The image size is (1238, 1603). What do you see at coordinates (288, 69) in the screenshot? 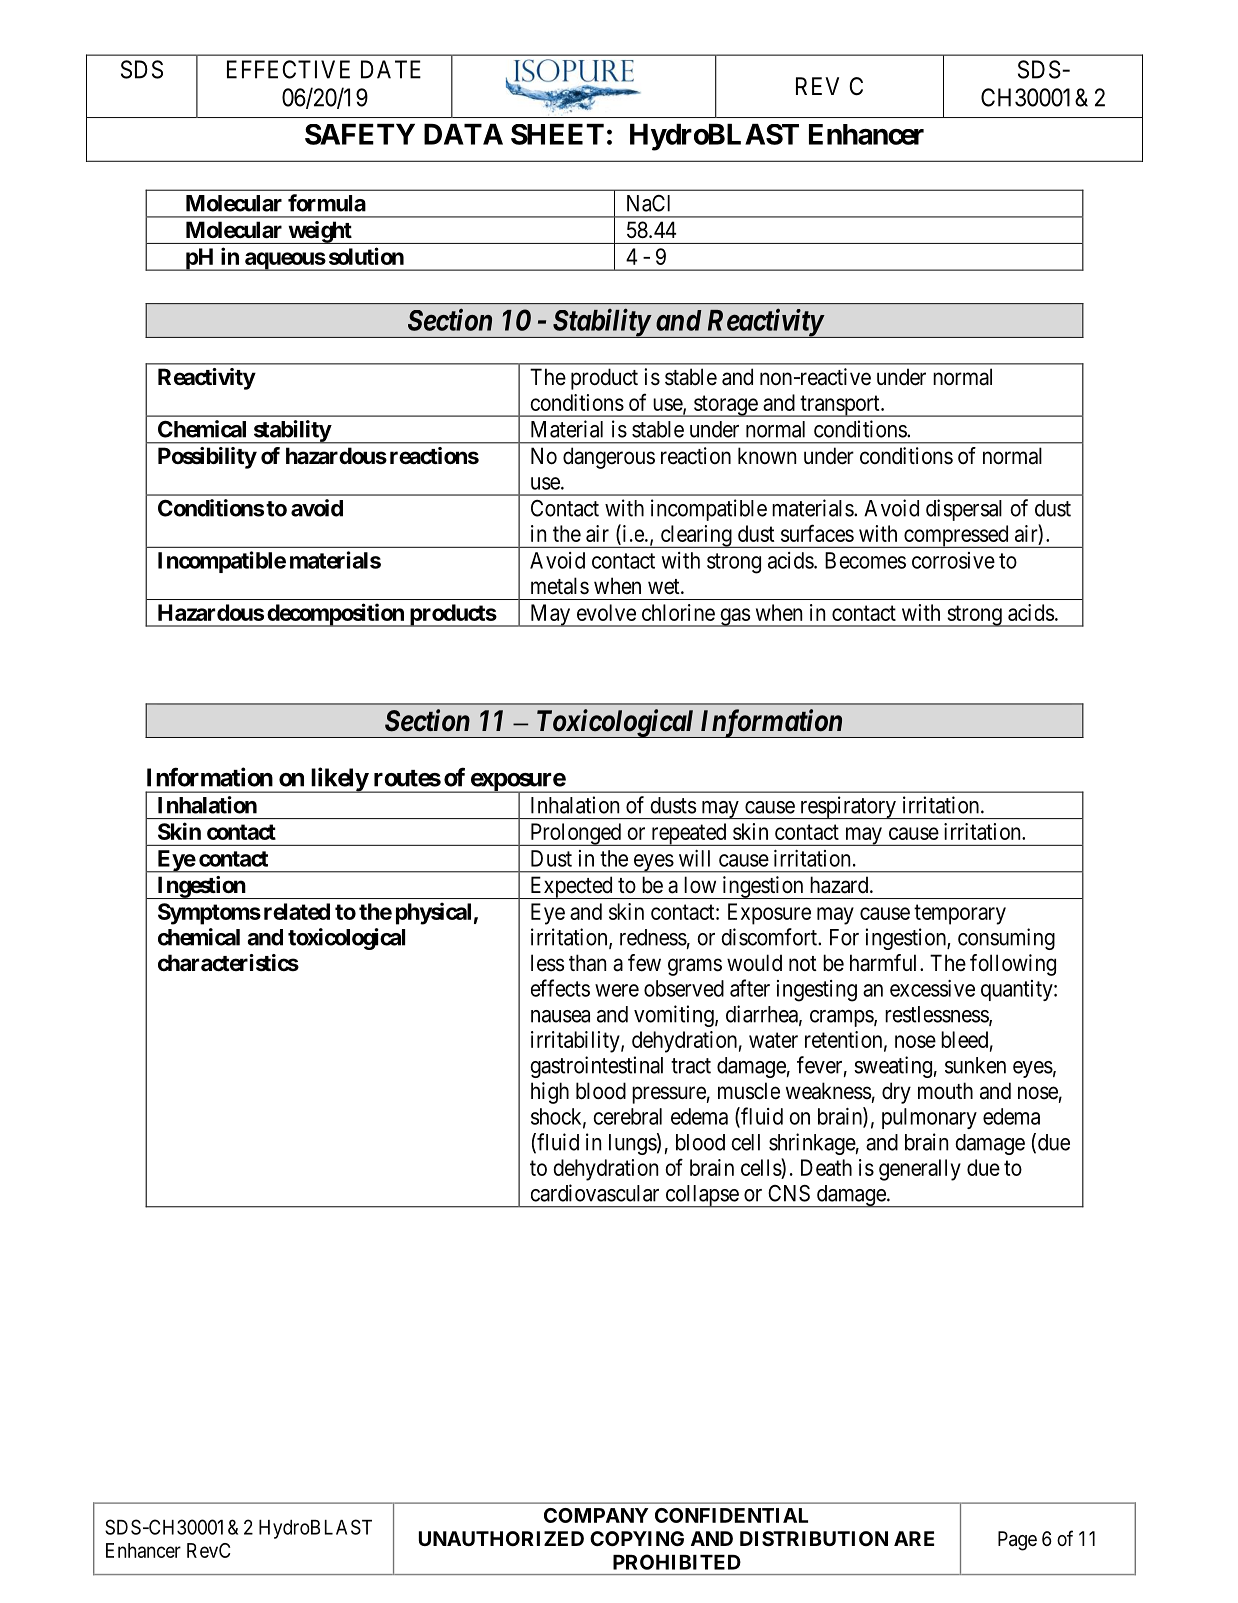
I see `EFFECTIVE` at bounding box center [288, 69].
